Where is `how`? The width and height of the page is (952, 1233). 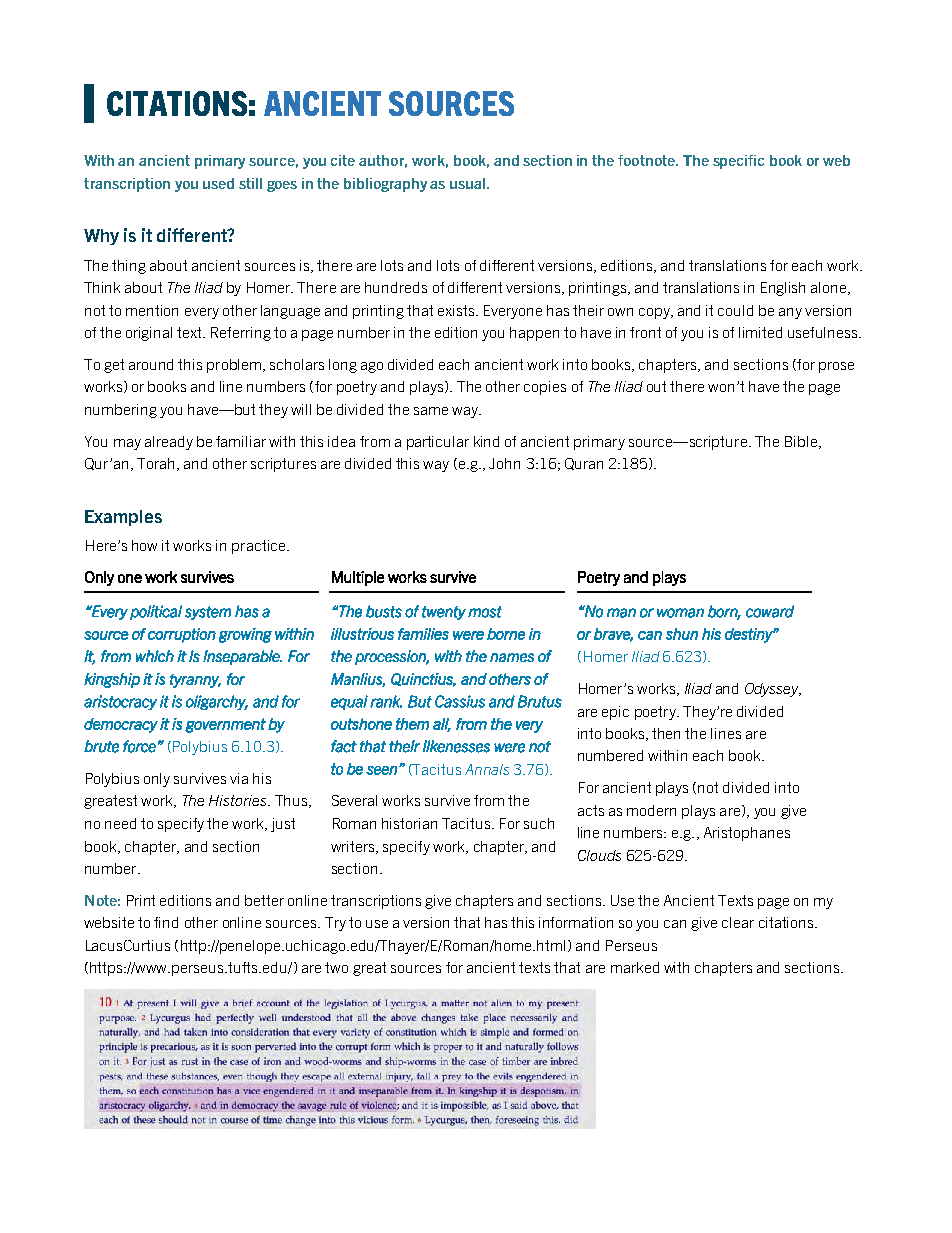
how is located at coordinates (144, 545).
